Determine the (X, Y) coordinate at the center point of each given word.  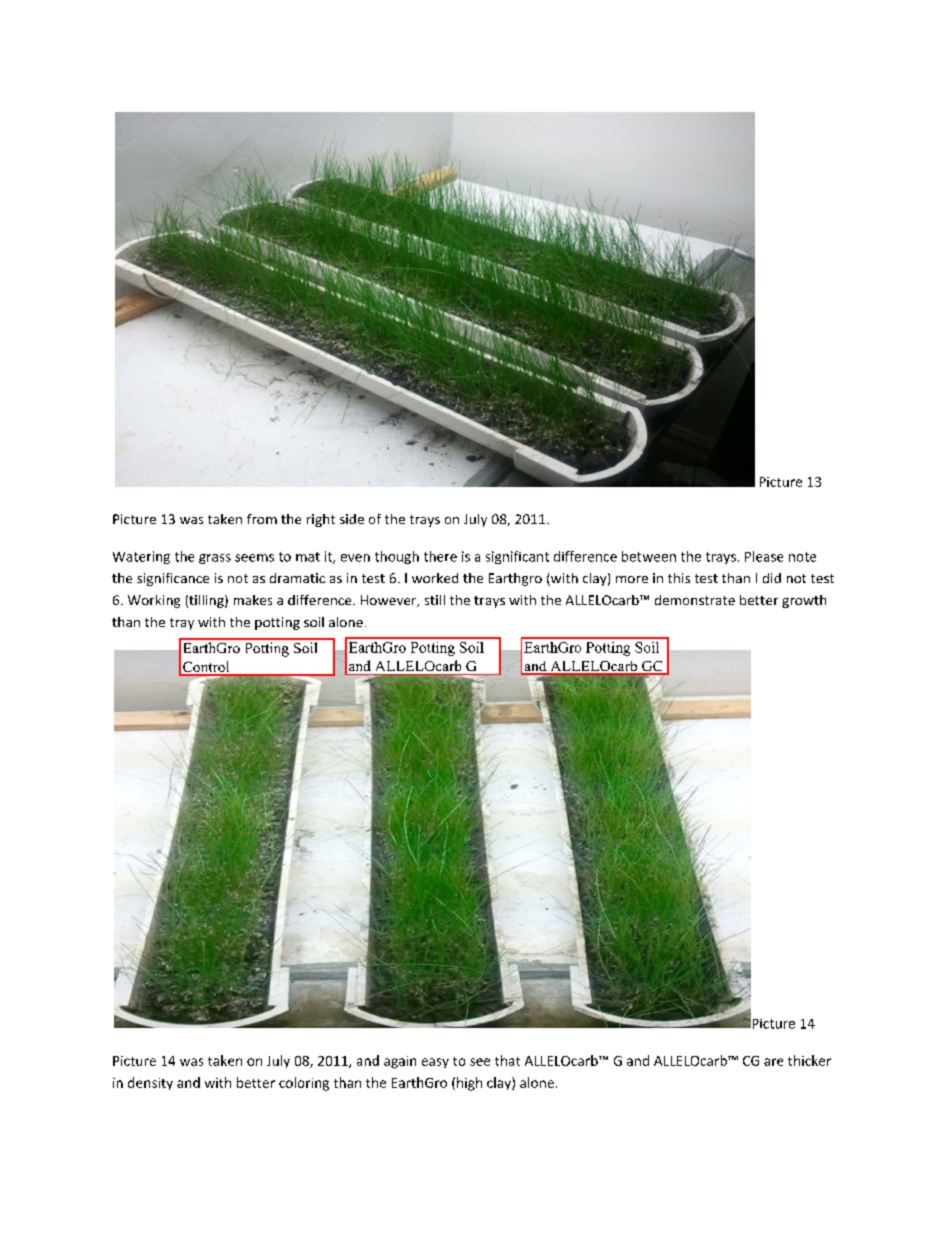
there (440, 556)
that (507, 1060)
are (773, 1062)
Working (154, 601)
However (390, 601)
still (435, 600)
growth (804, 601)
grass (215, 559)
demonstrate (695, 600)
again (400, 1062)
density (150, 1083)
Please (764, 556)
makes (253, 600)
